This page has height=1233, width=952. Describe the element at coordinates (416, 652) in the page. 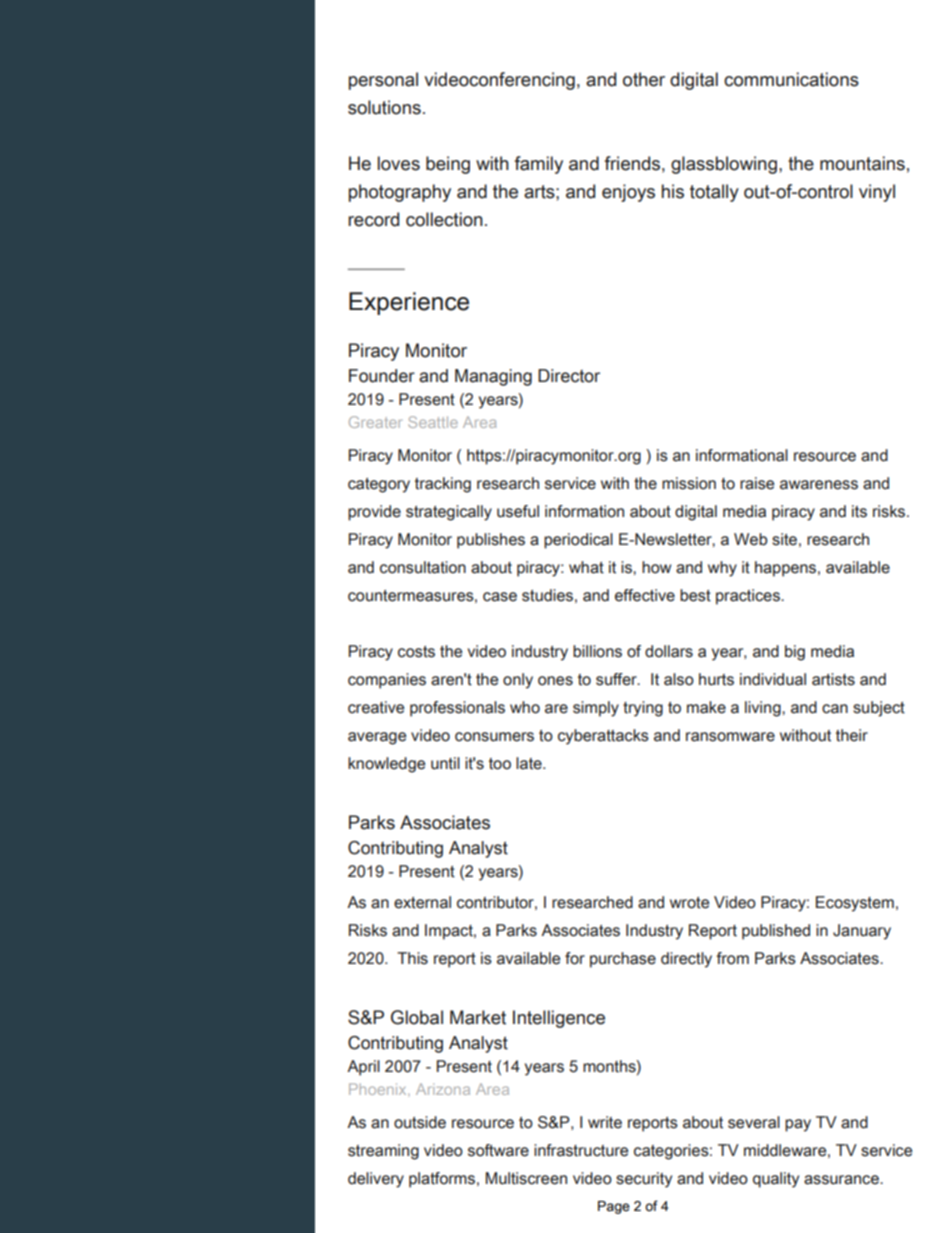

I see `costs` at that location.
